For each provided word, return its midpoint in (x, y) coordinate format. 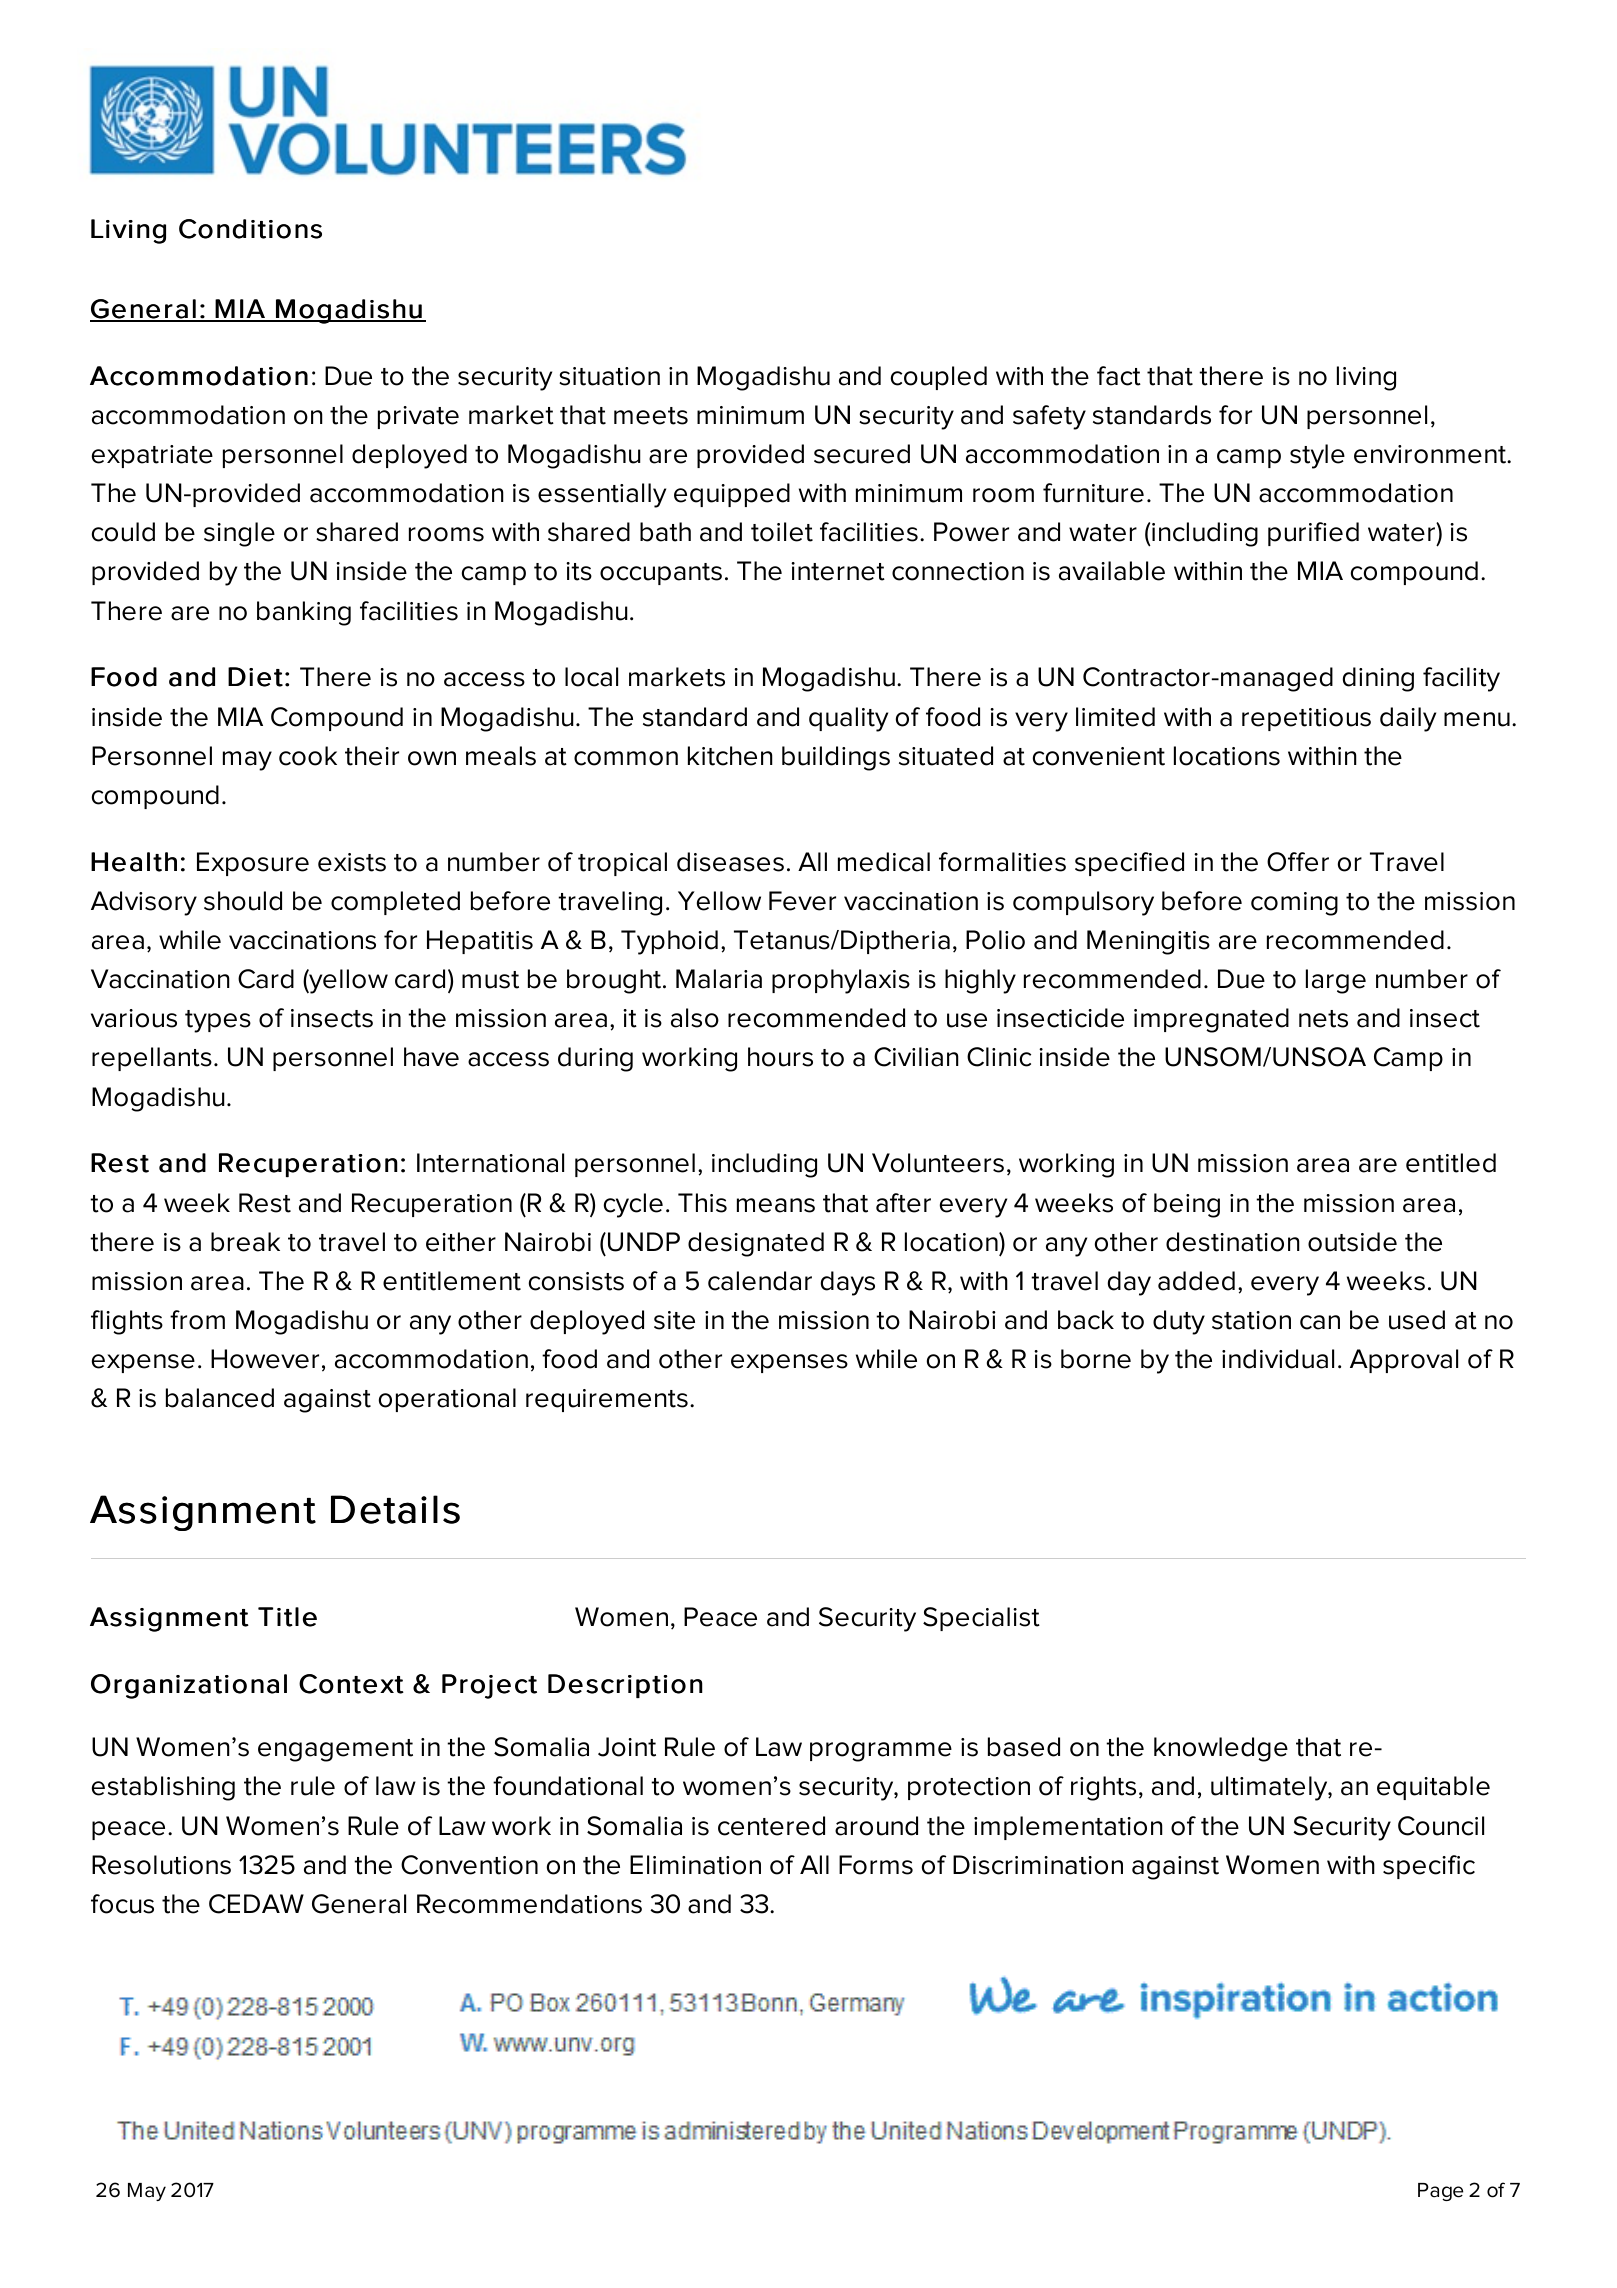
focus (122, 1904)
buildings (836, 758)
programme (881, 1752)
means (776, 1205)
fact (1119, 376)
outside (1352, 1242)
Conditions (250, 229)
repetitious (1306, 719)
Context (351, 1684)
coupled (939, 378)
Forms (876, 1865)
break (245, 1242)
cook (308, 756)
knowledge (1221, 1749)
